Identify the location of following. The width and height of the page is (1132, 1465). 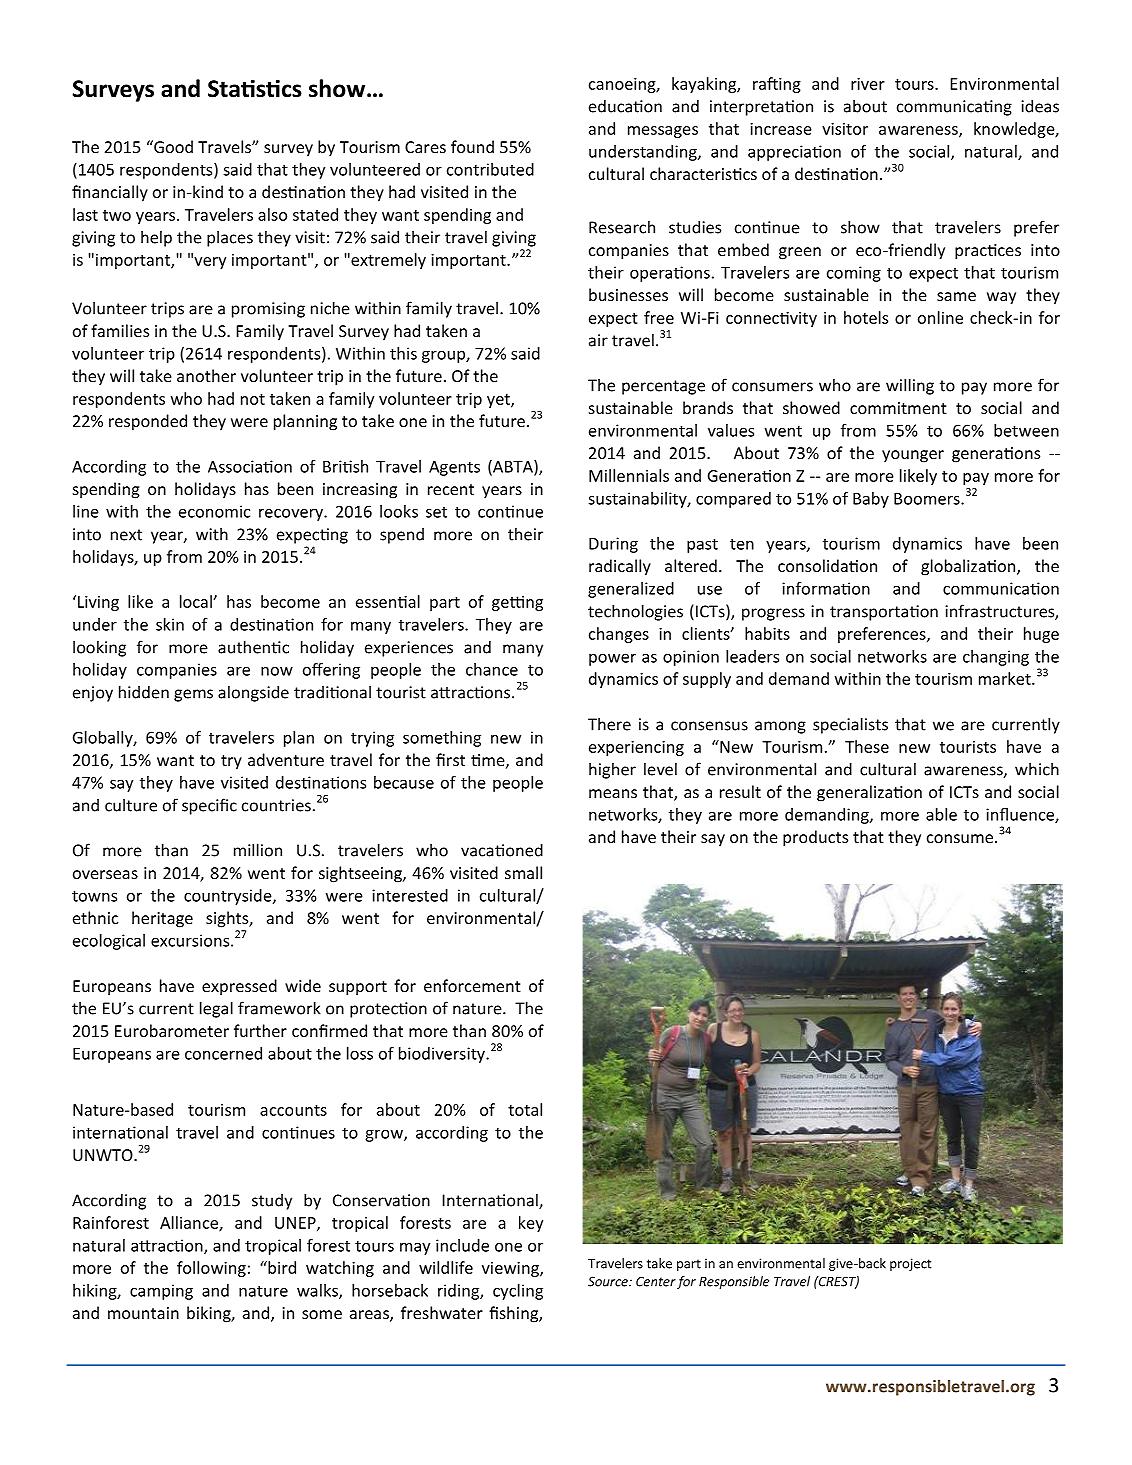
(211, 1269).
